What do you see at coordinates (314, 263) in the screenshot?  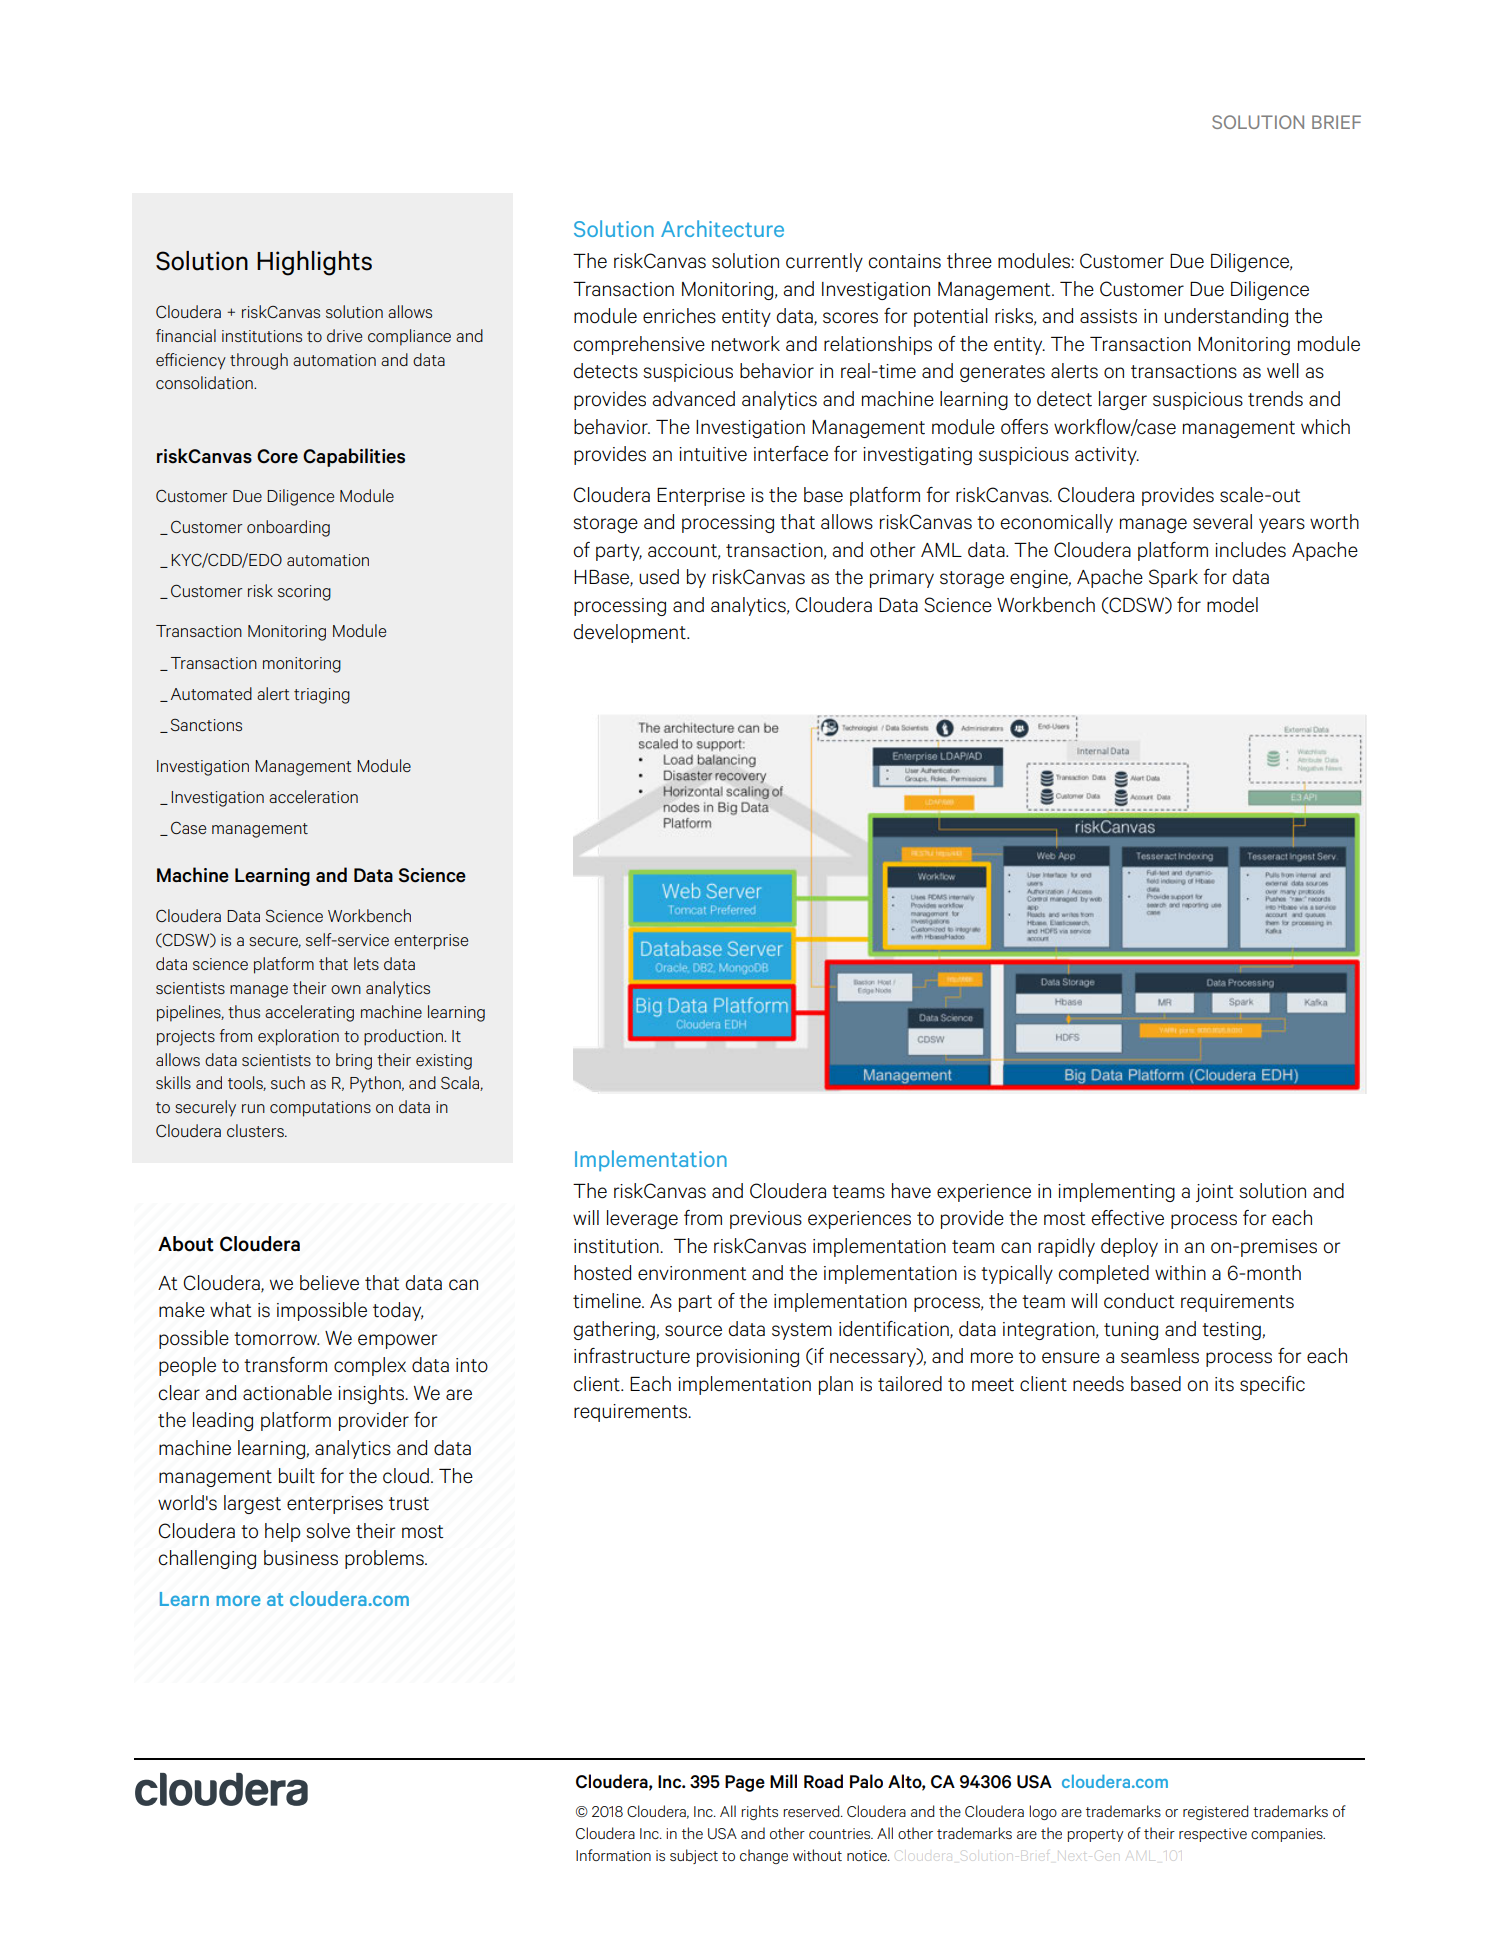 I see `Highlights` at bounding box center [314, 263].
